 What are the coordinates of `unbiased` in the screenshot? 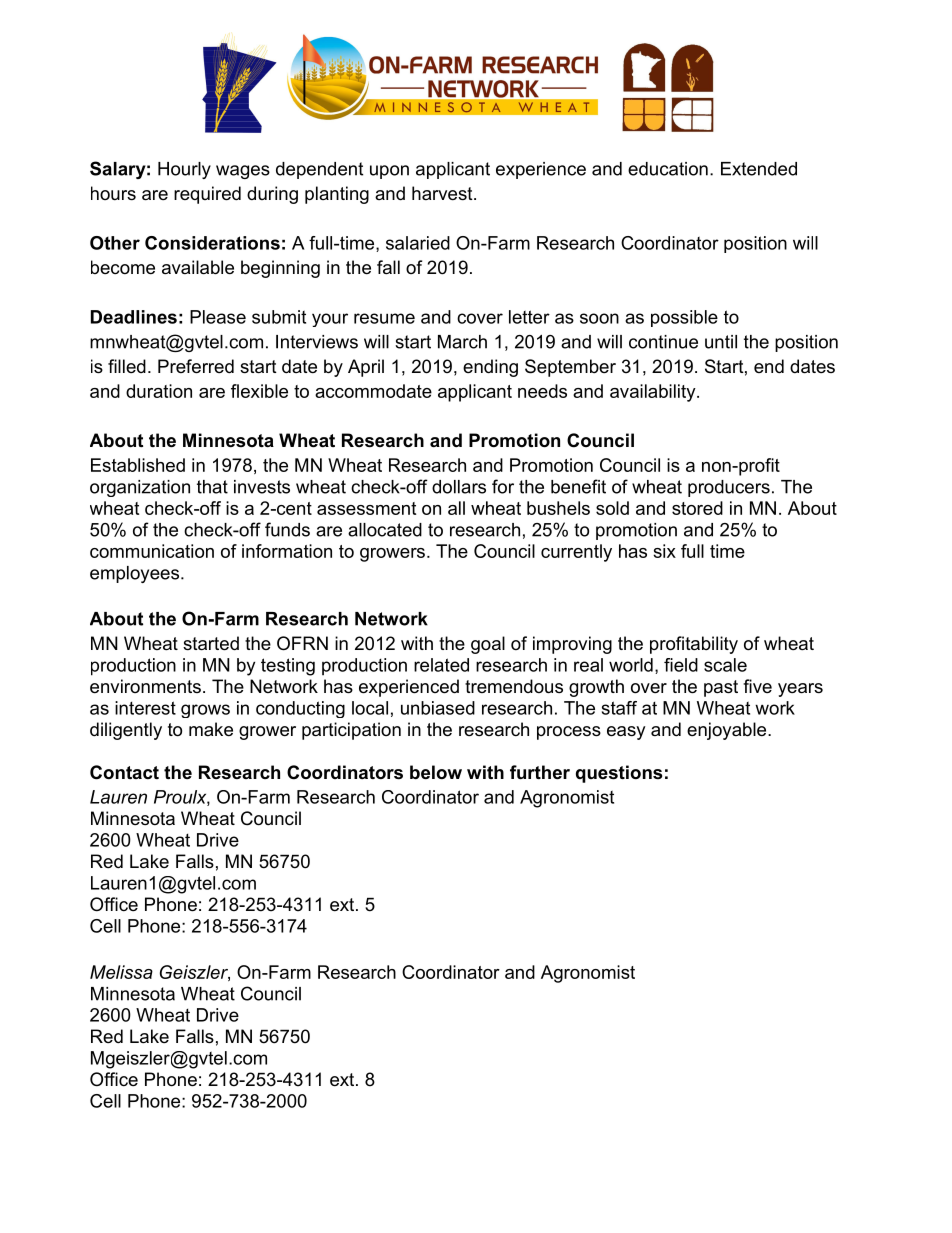 It's located at (438, 708).
